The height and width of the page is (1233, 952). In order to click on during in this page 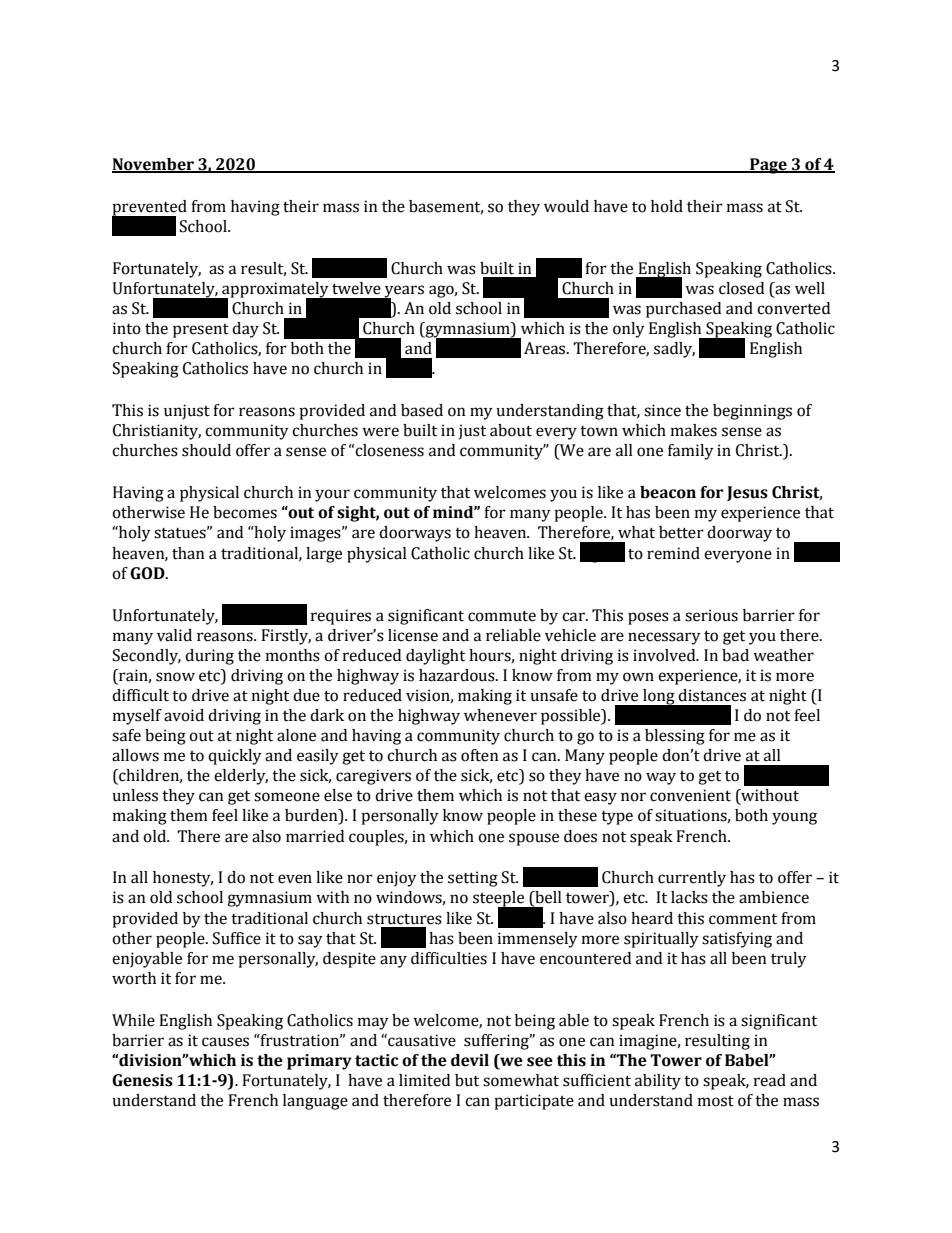, I will do `click(209, 657)`.
